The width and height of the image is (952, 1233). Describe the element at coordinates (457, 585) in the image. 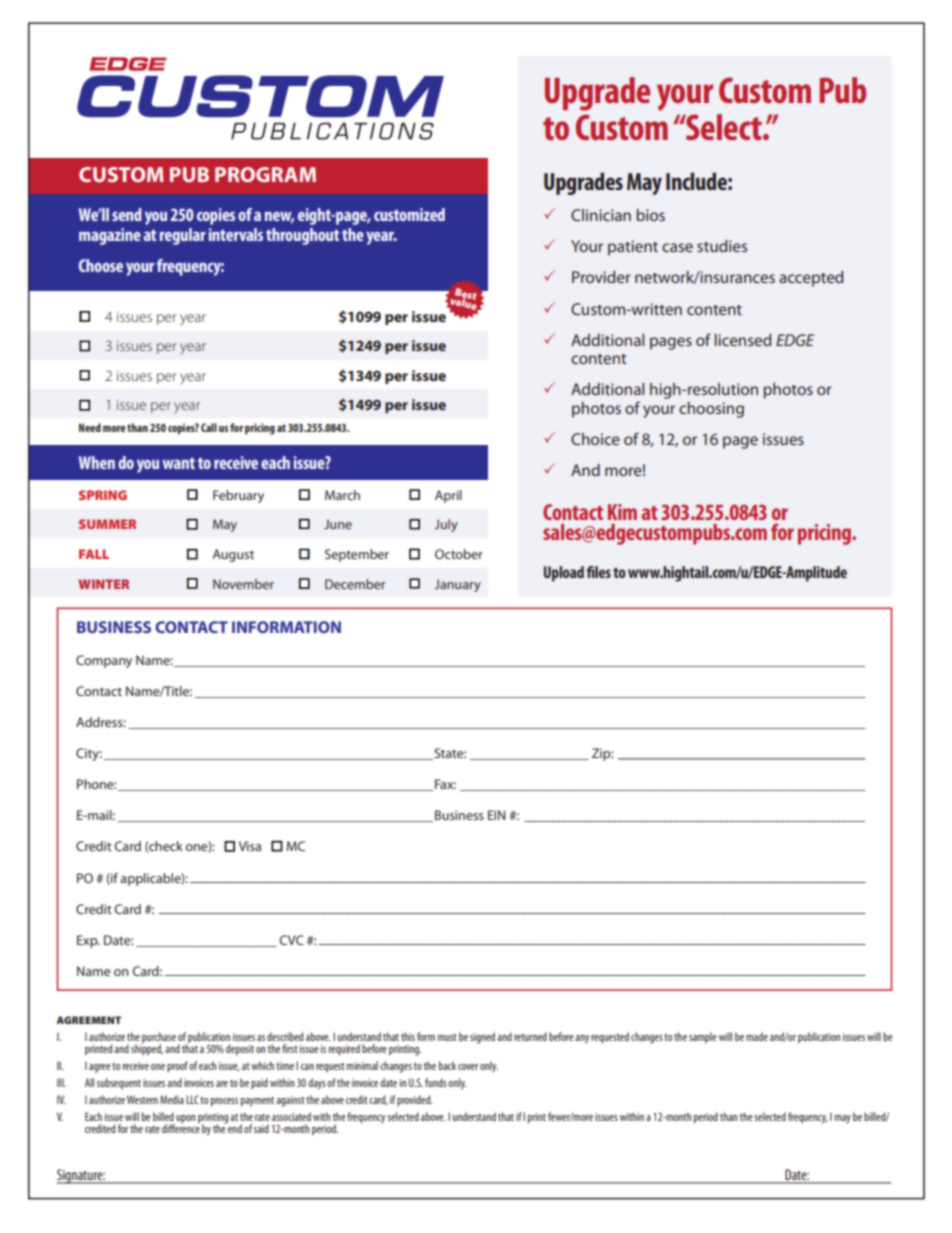

I see `January` at that location.
